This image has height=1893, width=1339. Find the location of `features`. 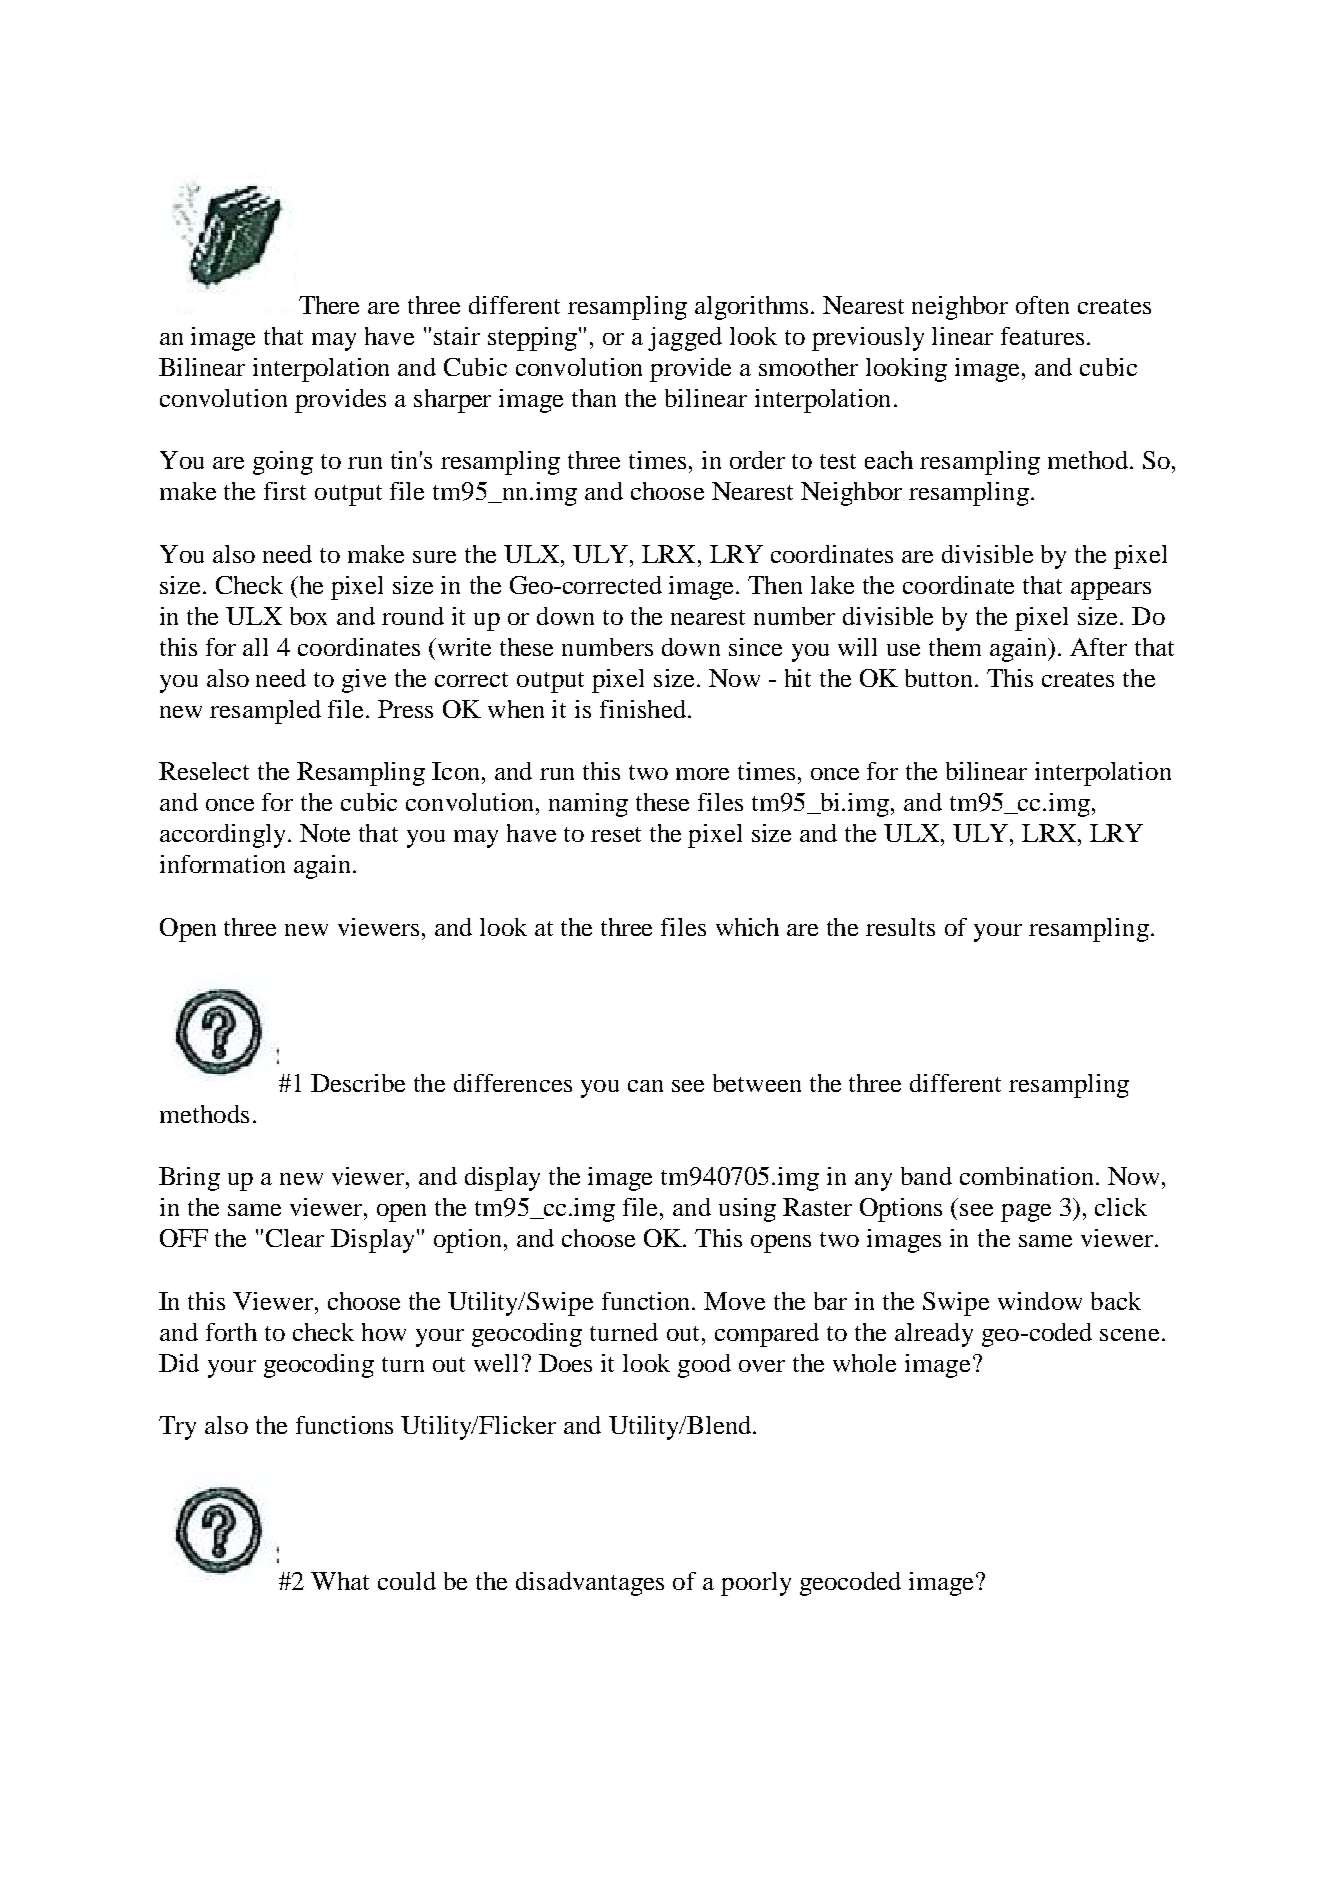

features is located at coordinates (1042, 336).
